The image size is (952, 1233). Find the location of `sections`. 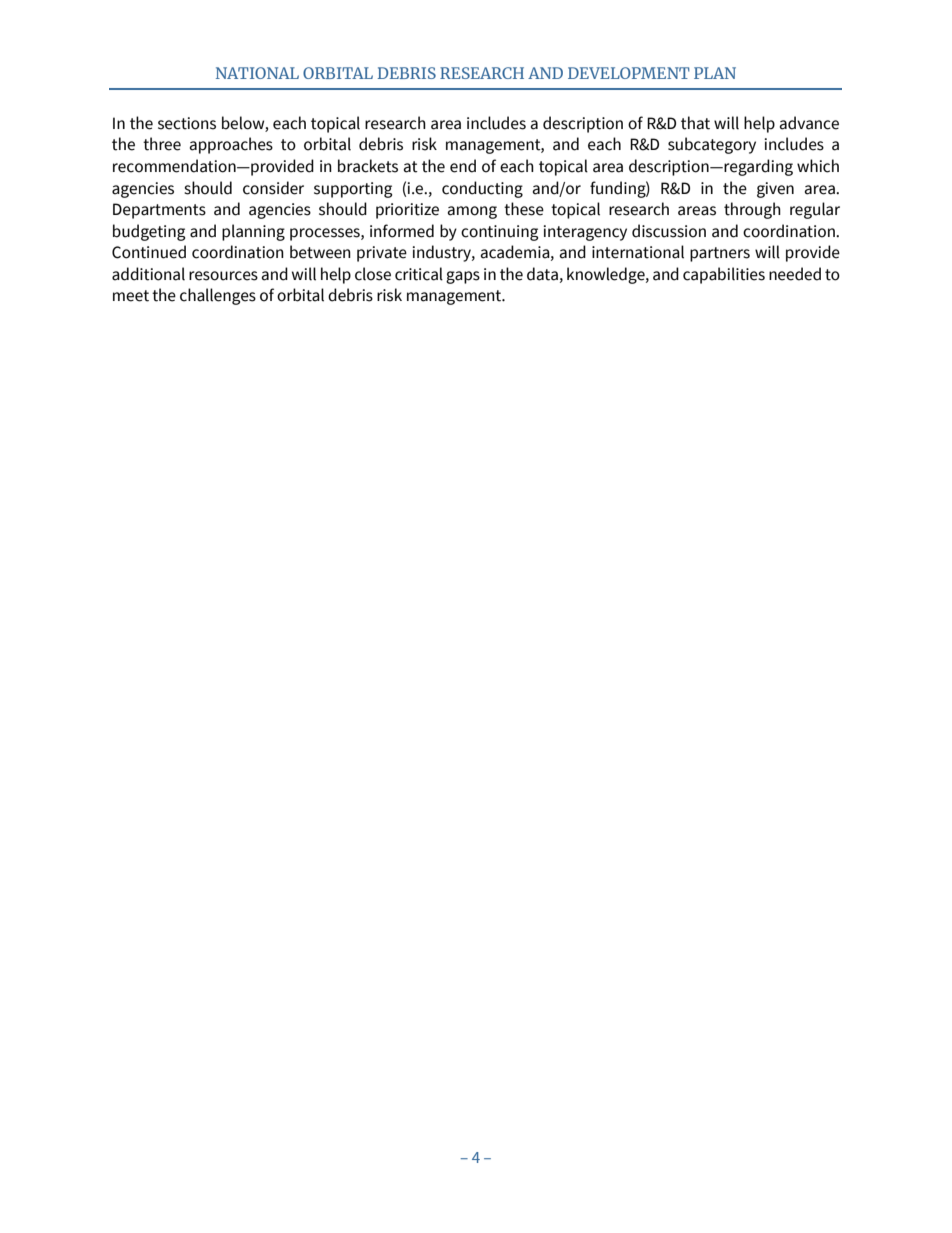

sections is located at coordinates (187, 123).
